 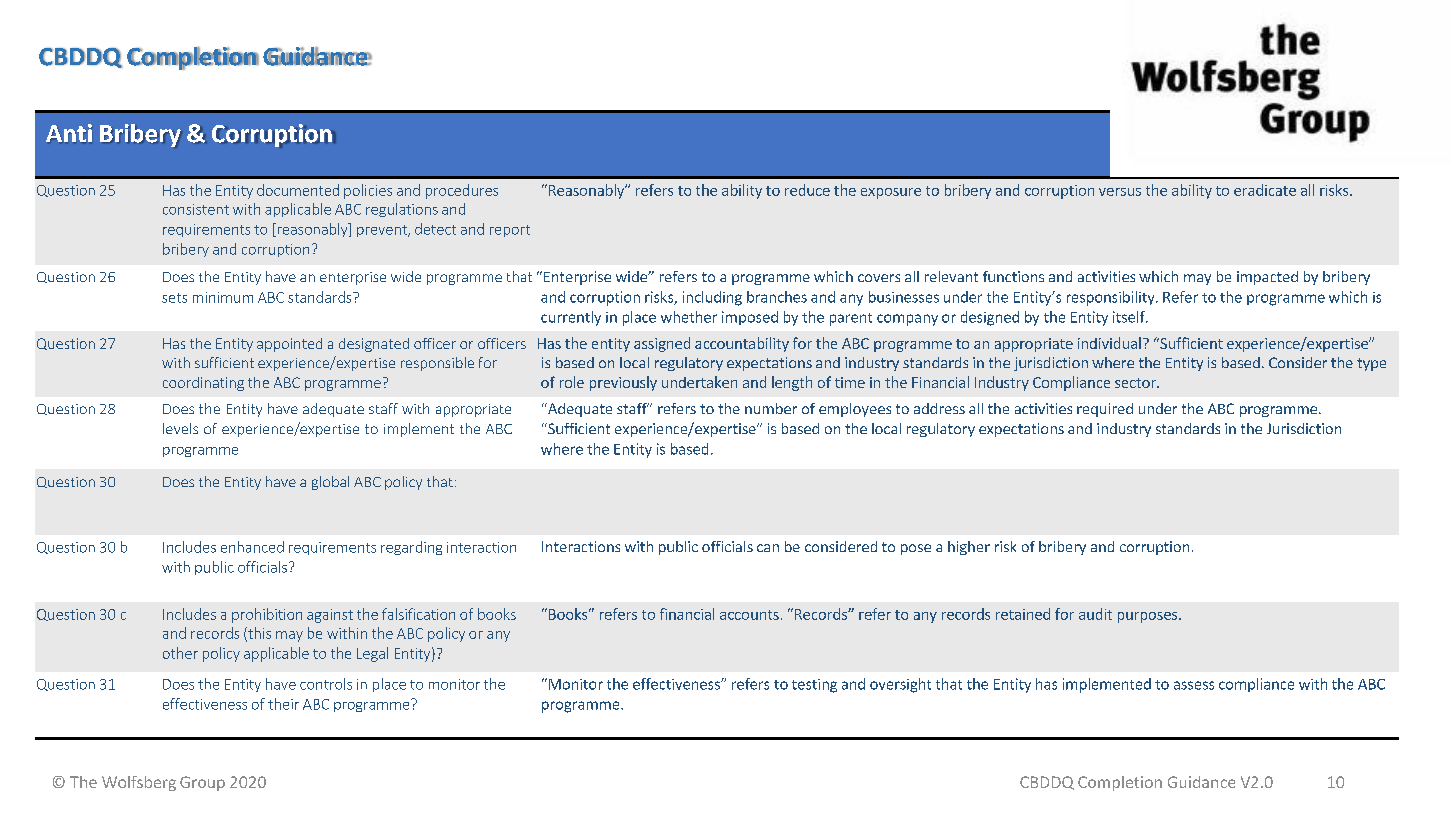 I want to click on assigned, so click(x=662, y=344).
